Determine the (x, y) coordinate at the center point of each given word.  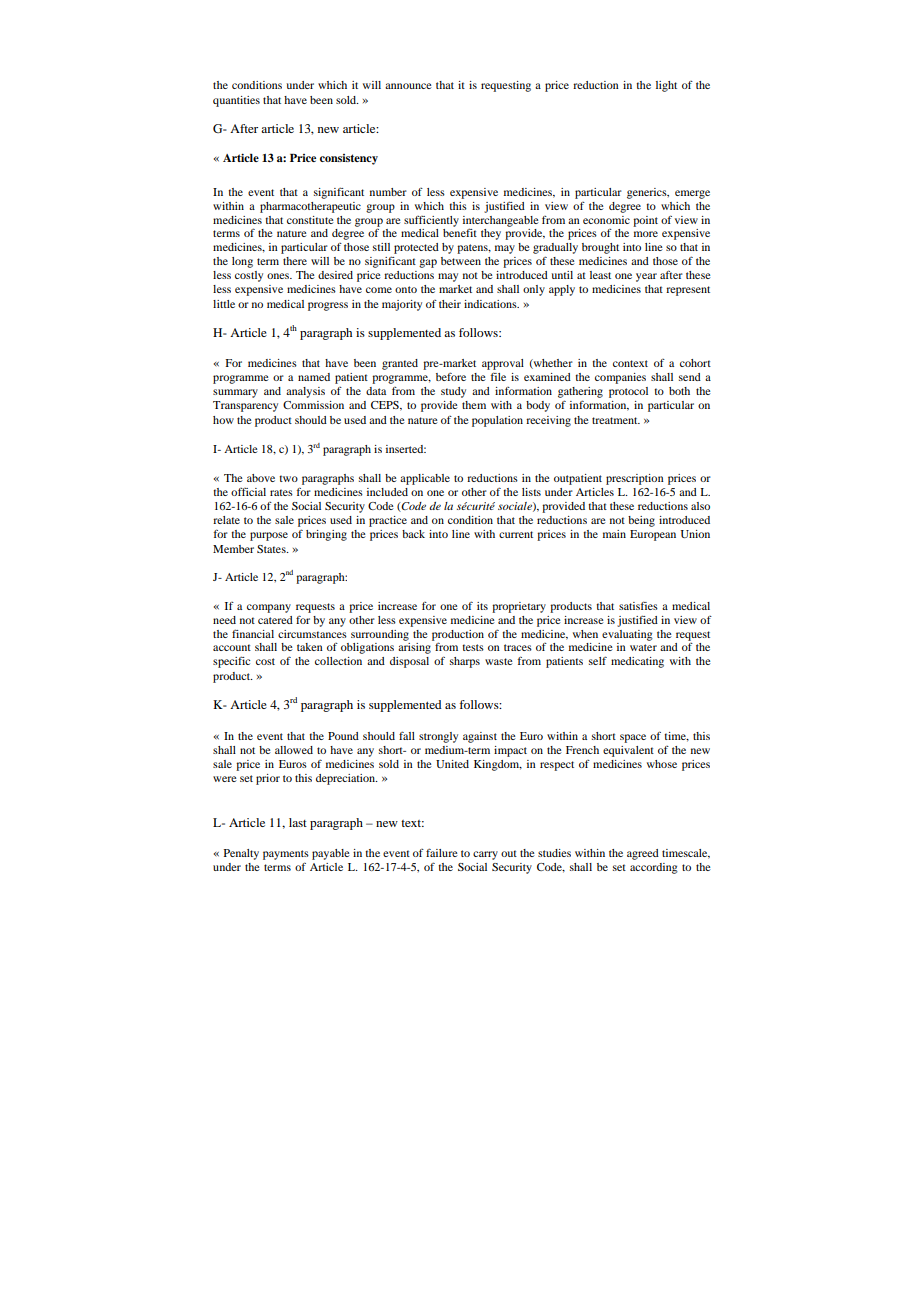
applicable (425, 479)
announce (408, 86)
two (288, 478)
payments (286, 855)
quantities (236, 101)
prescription (635, 479)
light (666, 86)
